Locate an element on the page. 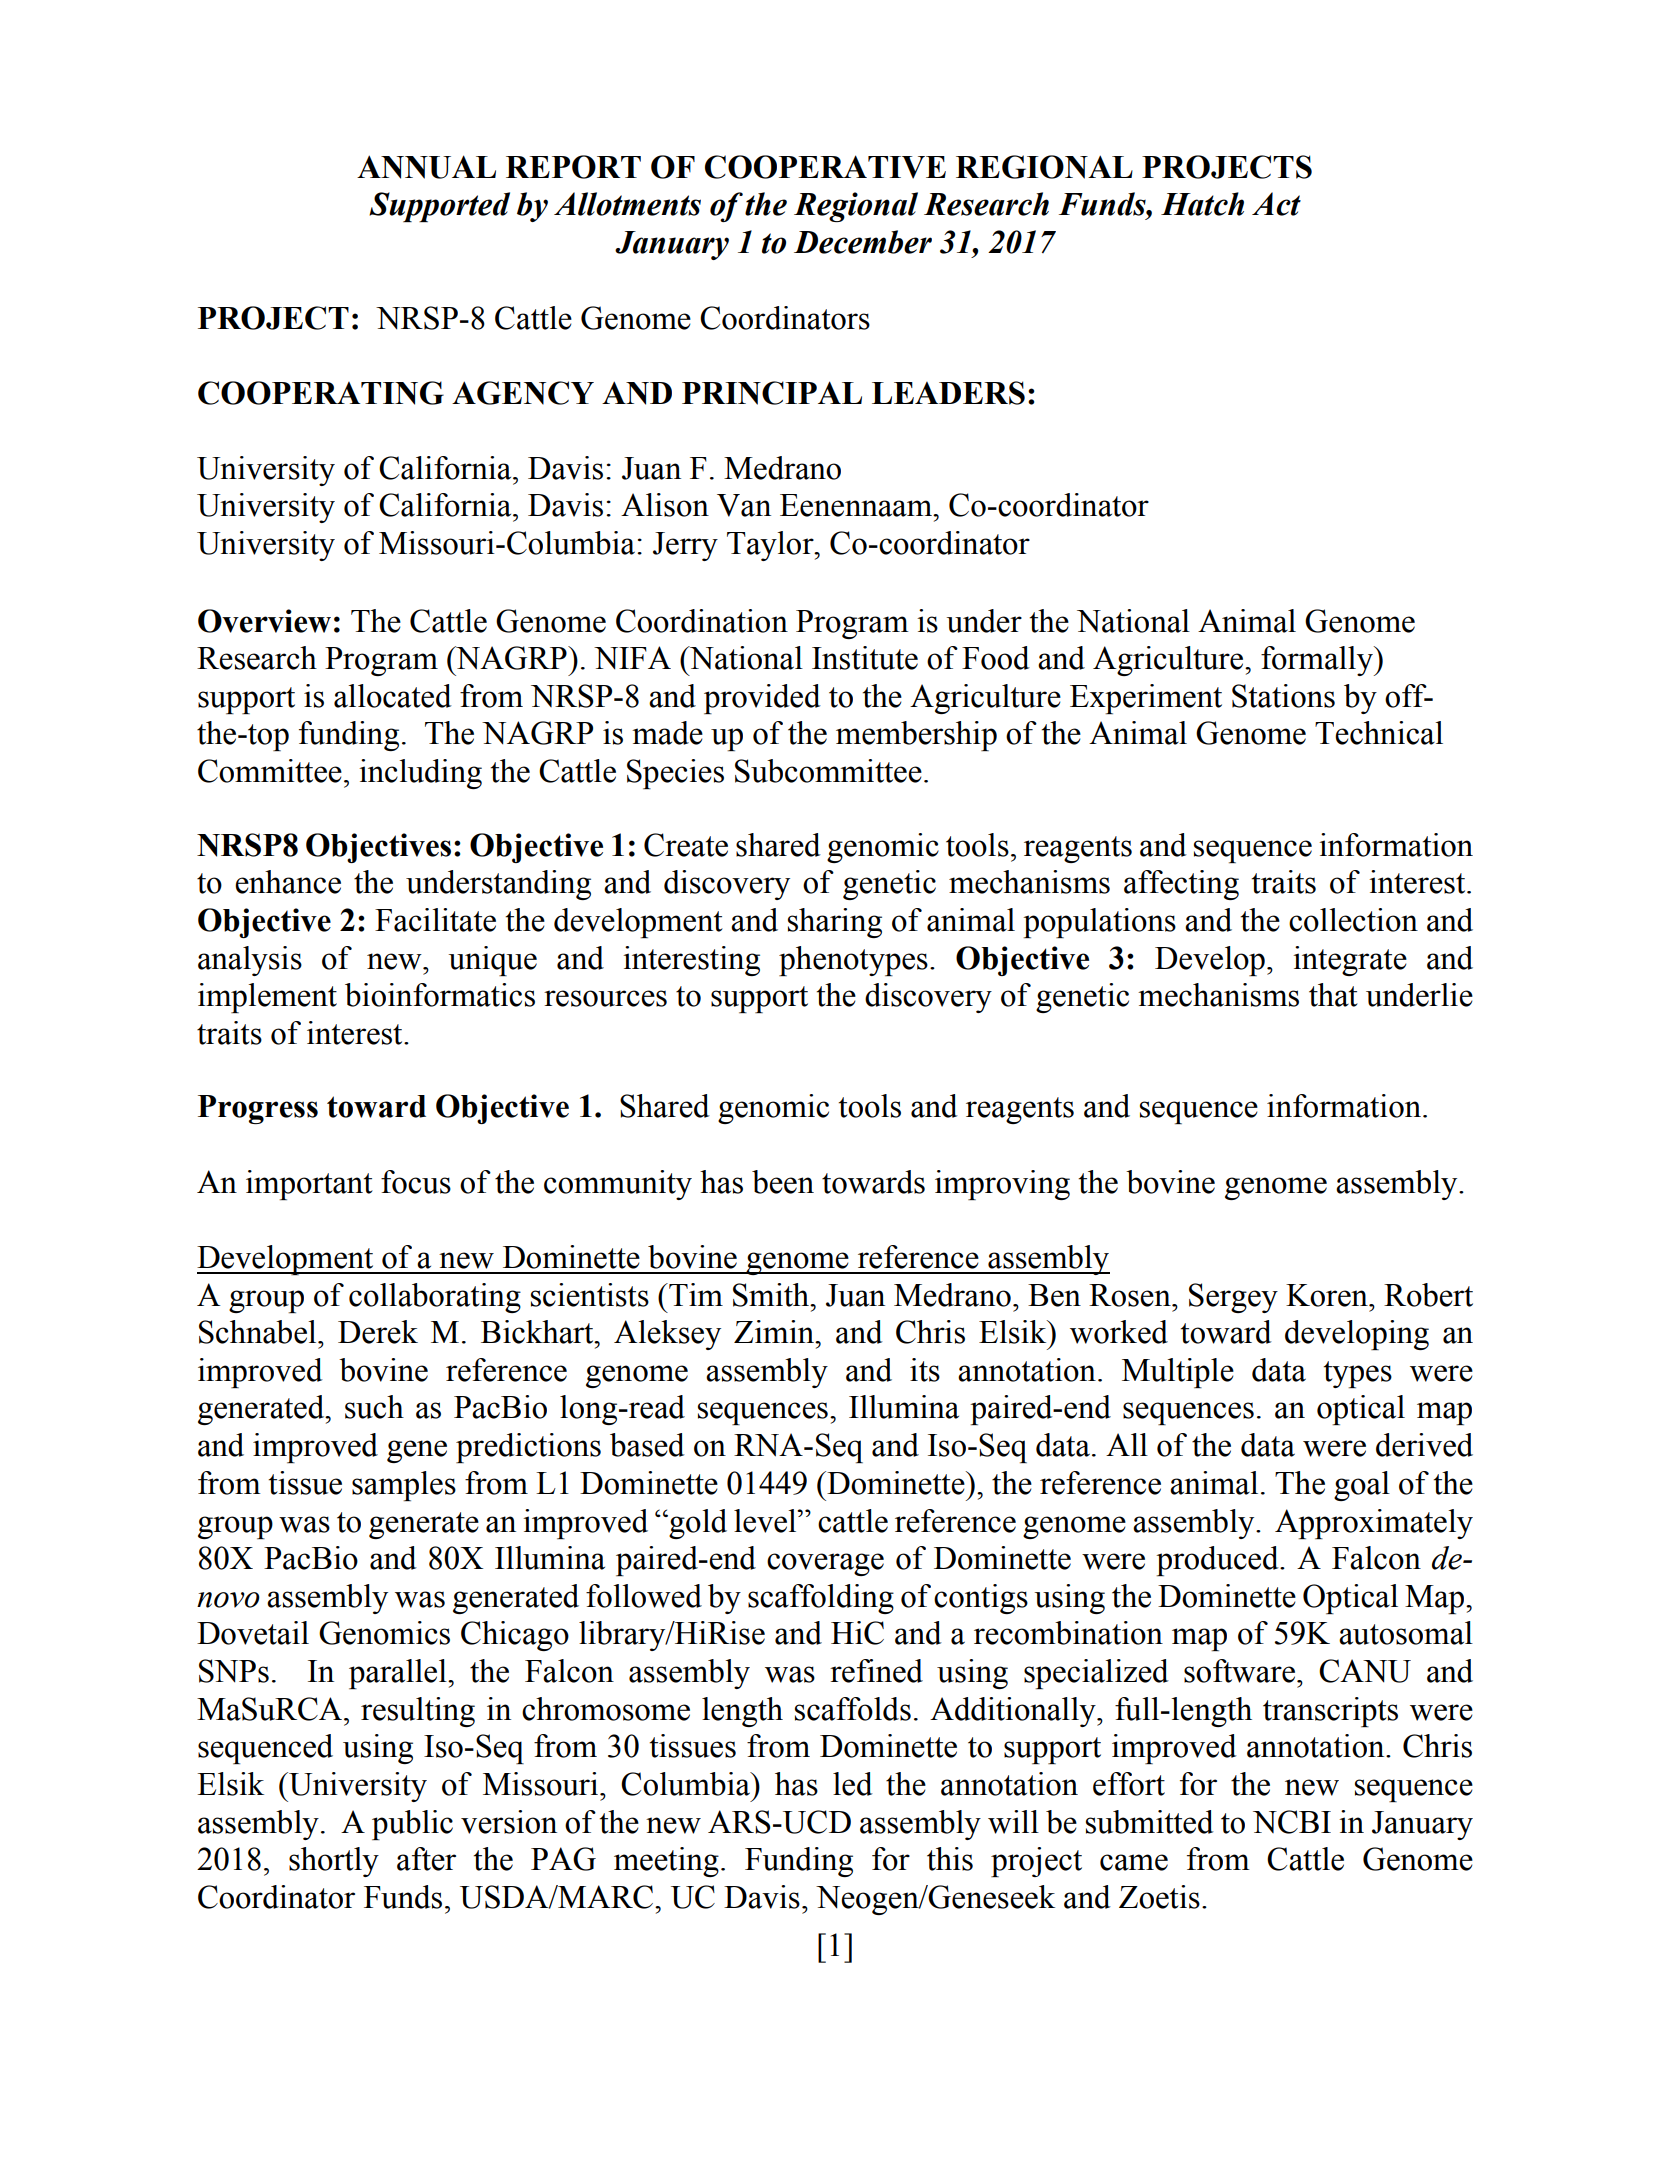 The height and width of the image is (2160, 1669). membership is located at coordinates (916, 736).
